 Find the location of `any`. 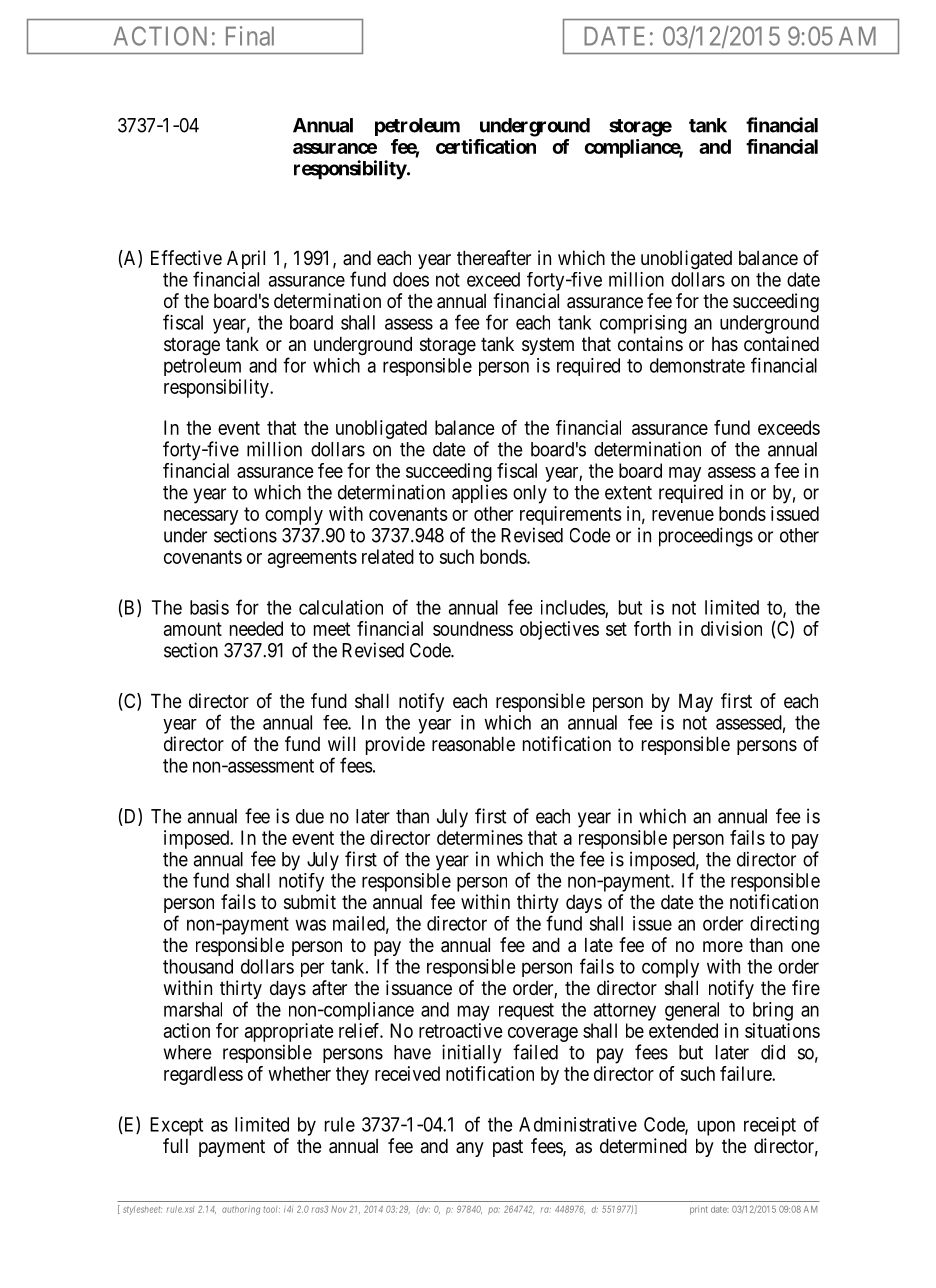

any is located at coordinates (470, 1149).
